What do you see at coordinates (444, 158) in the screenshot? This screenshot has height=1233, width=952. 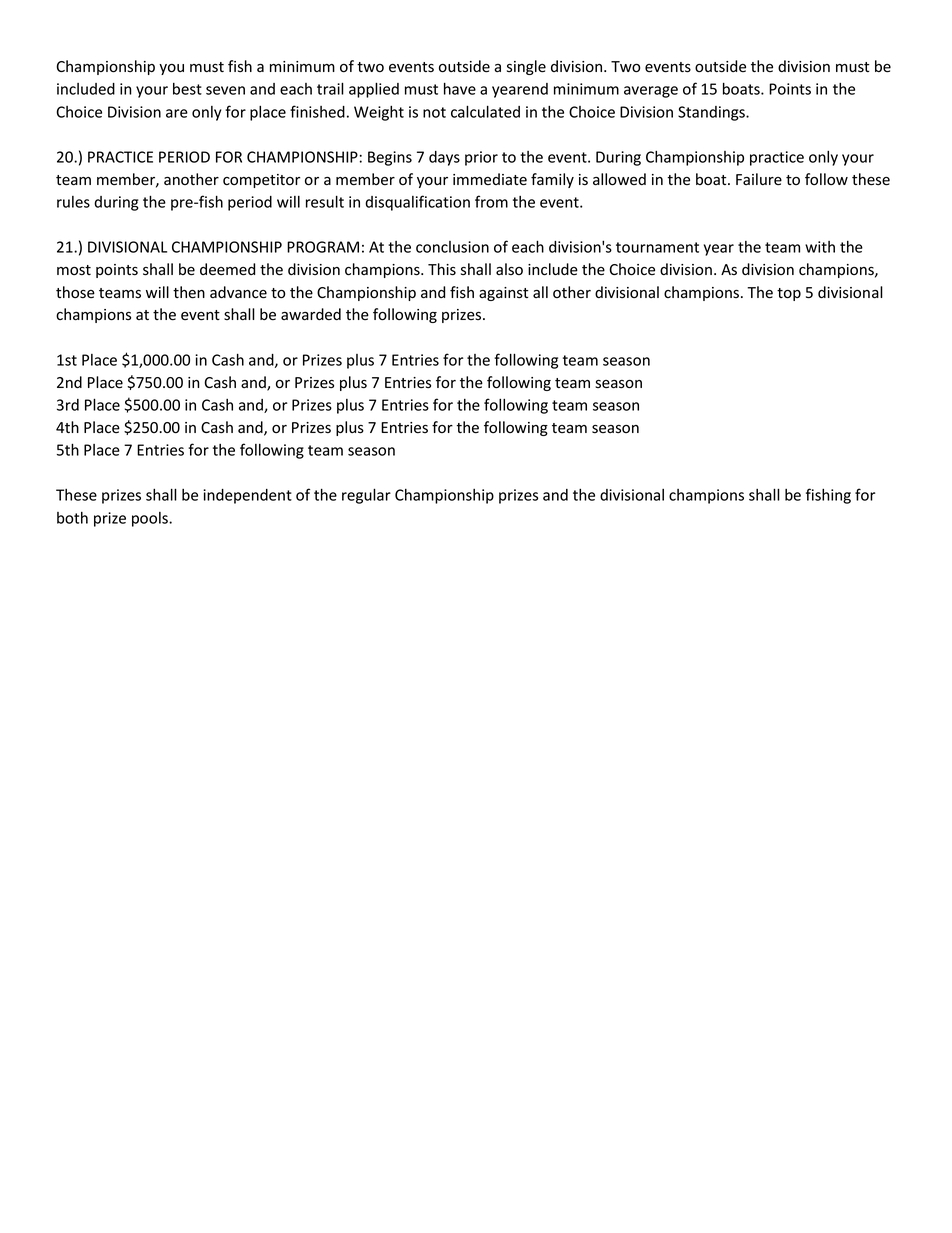 I see `days` at bounding box center [444, 158].
